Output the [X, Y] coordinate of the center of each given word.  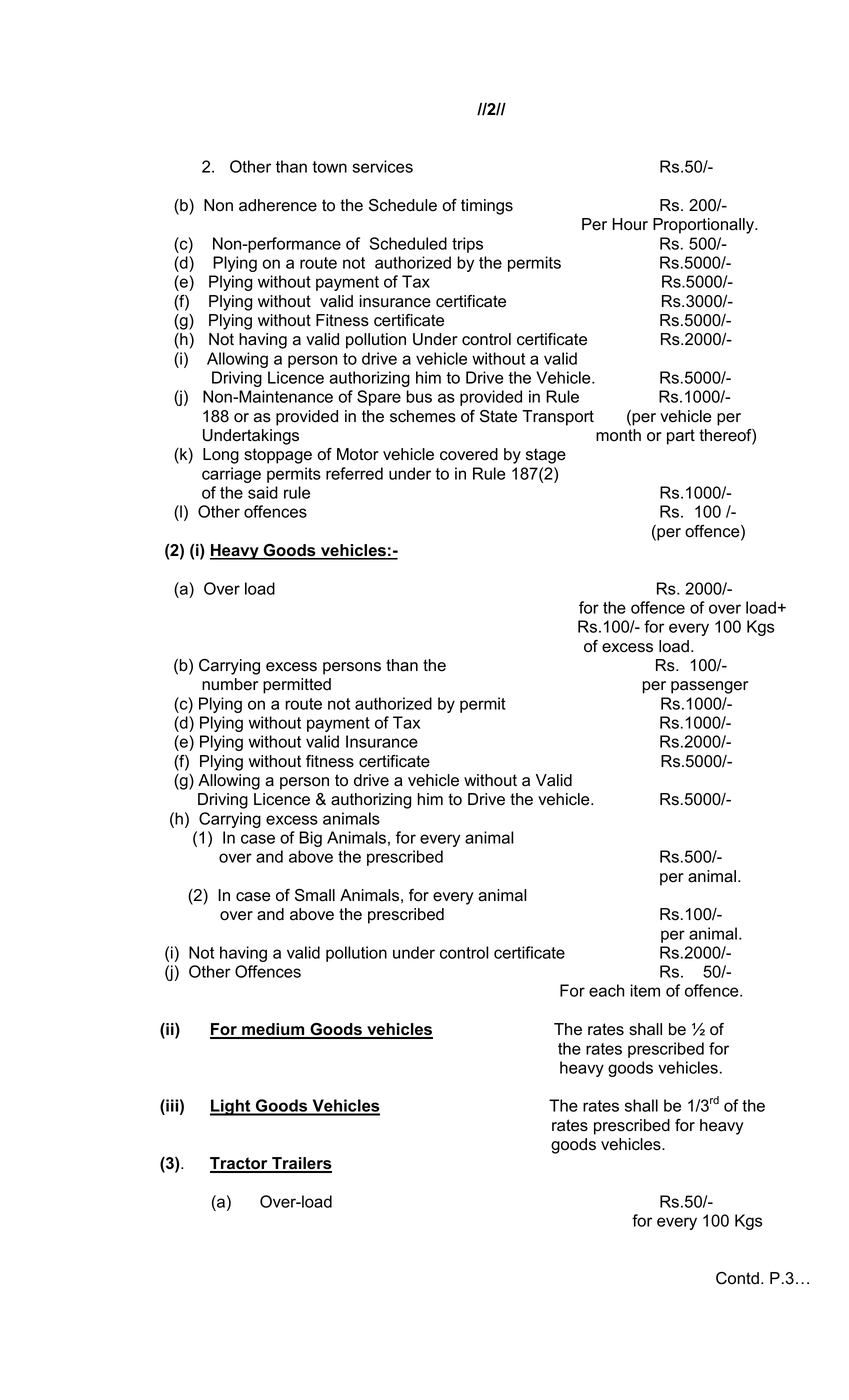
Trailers [301, 1164]
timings [487, 207]
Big [310, 839]
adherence [278, 205]
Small [315, 895]
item [645, 990]
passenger [709, 687]
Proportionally [704, 226]
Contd [737, 1278]
